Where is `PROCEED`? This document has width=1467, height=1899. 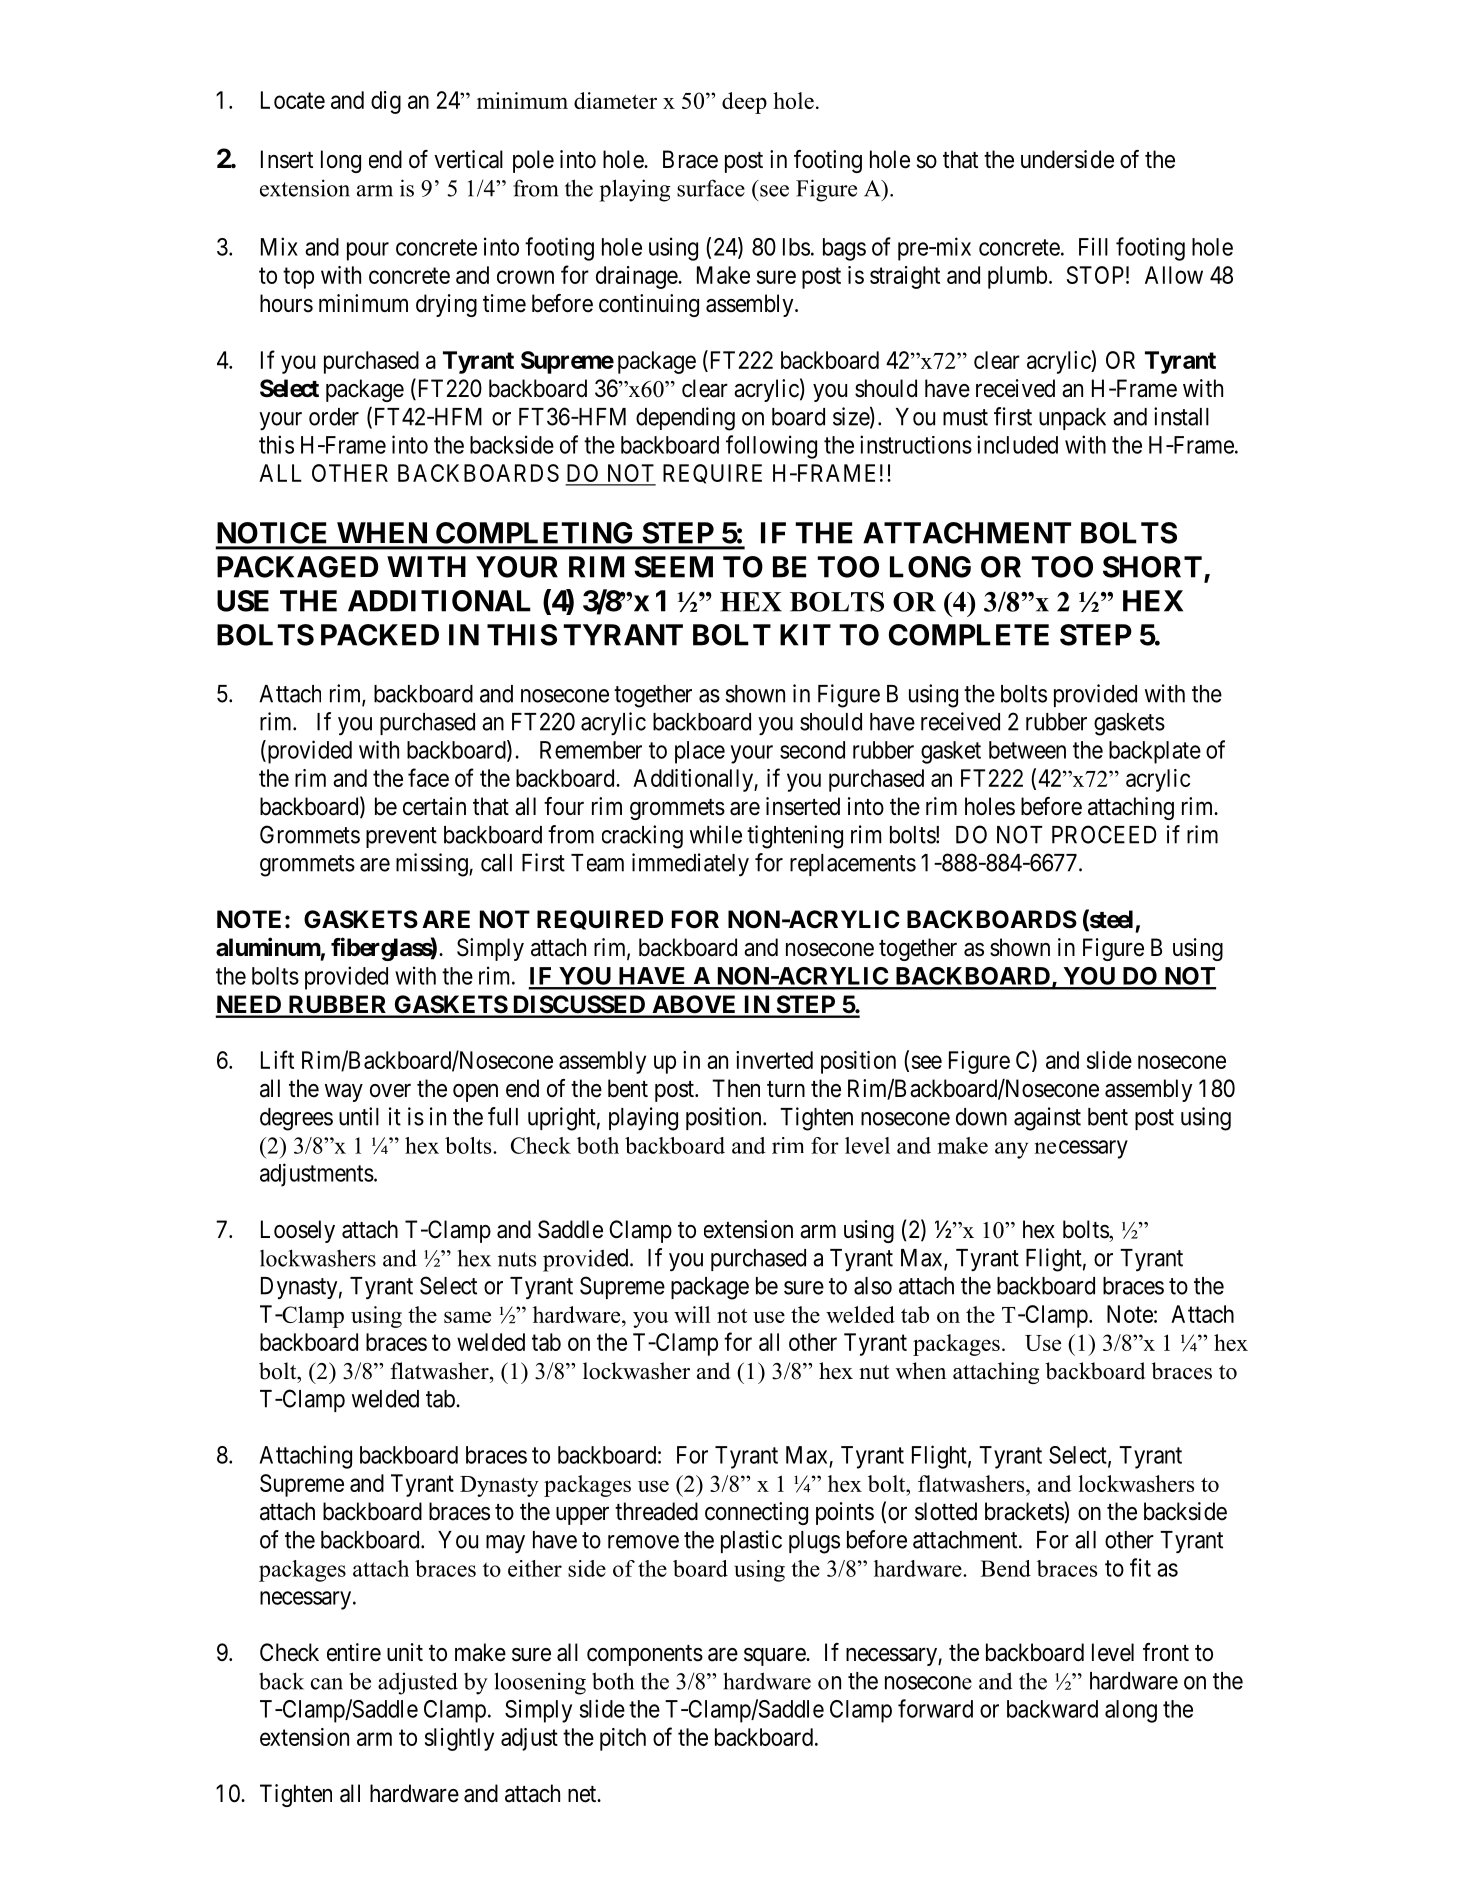 PROCEED is located at coordinates (1104, 834).
